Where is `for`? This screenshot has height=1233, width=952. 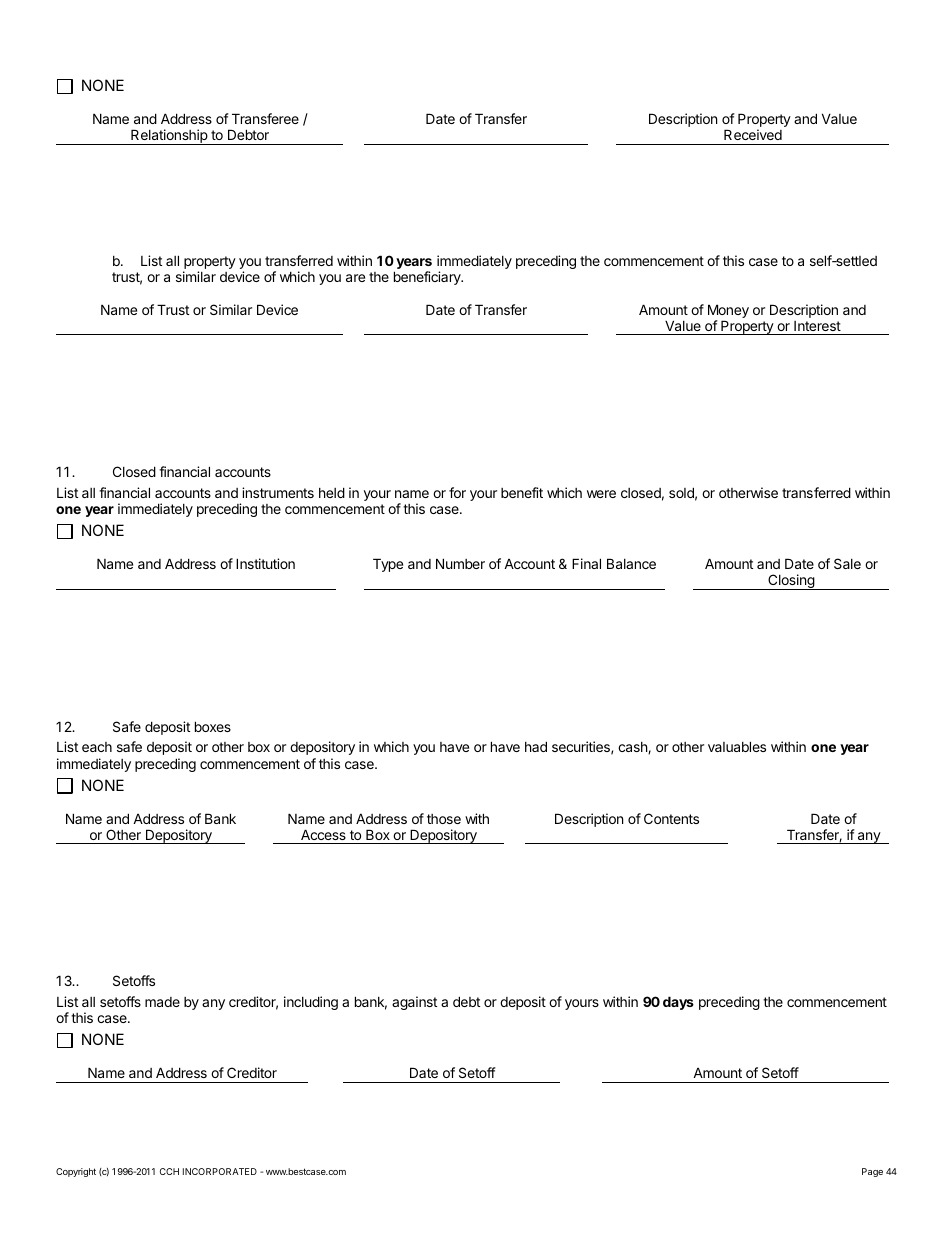
for is located at coordinates (457, 492).
